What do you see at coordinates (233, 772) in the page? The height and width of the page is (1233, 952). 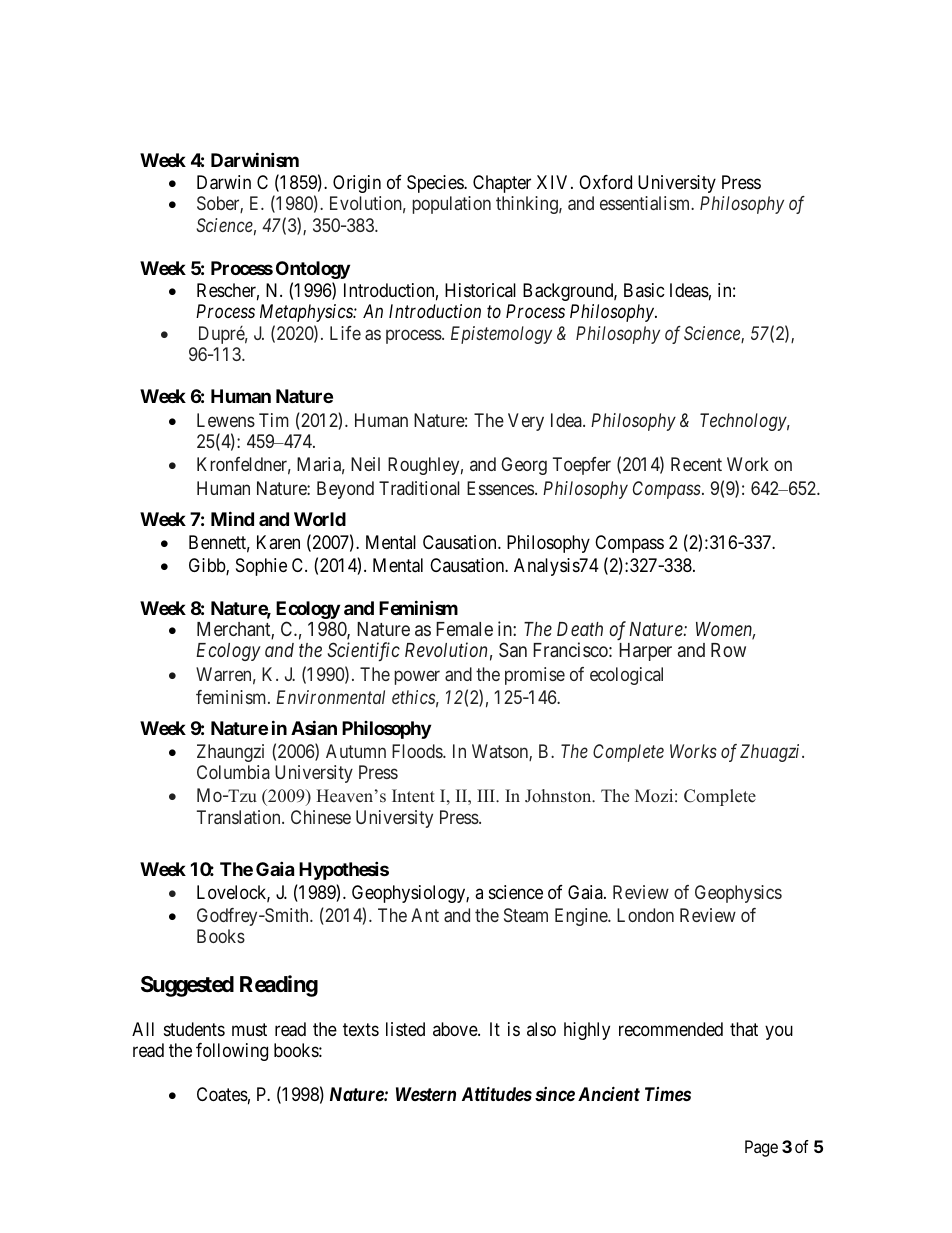 I see `Columbia` at bounding box center [233, 772].
